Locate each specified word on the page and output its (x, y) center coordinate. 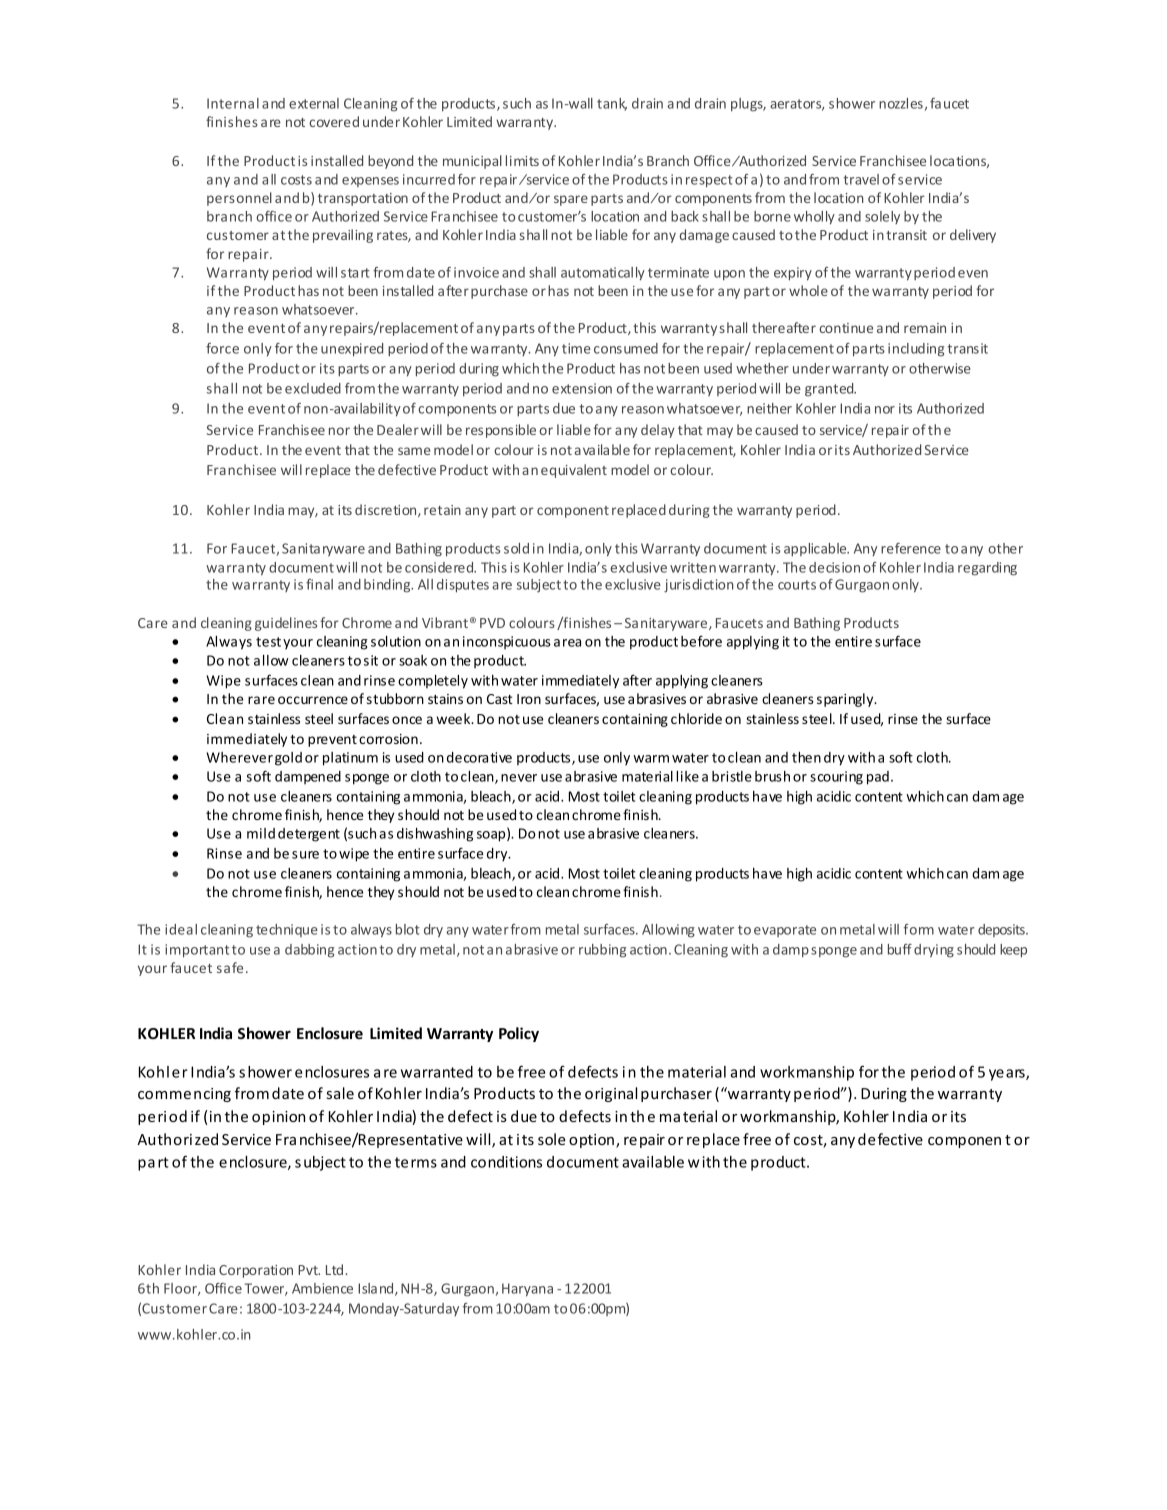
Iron (529, 699)
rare (261, 700)
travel (861, 179)
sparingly (846, 700)
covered (334, 121)
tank (612, 104)
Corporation (256, 1271)
